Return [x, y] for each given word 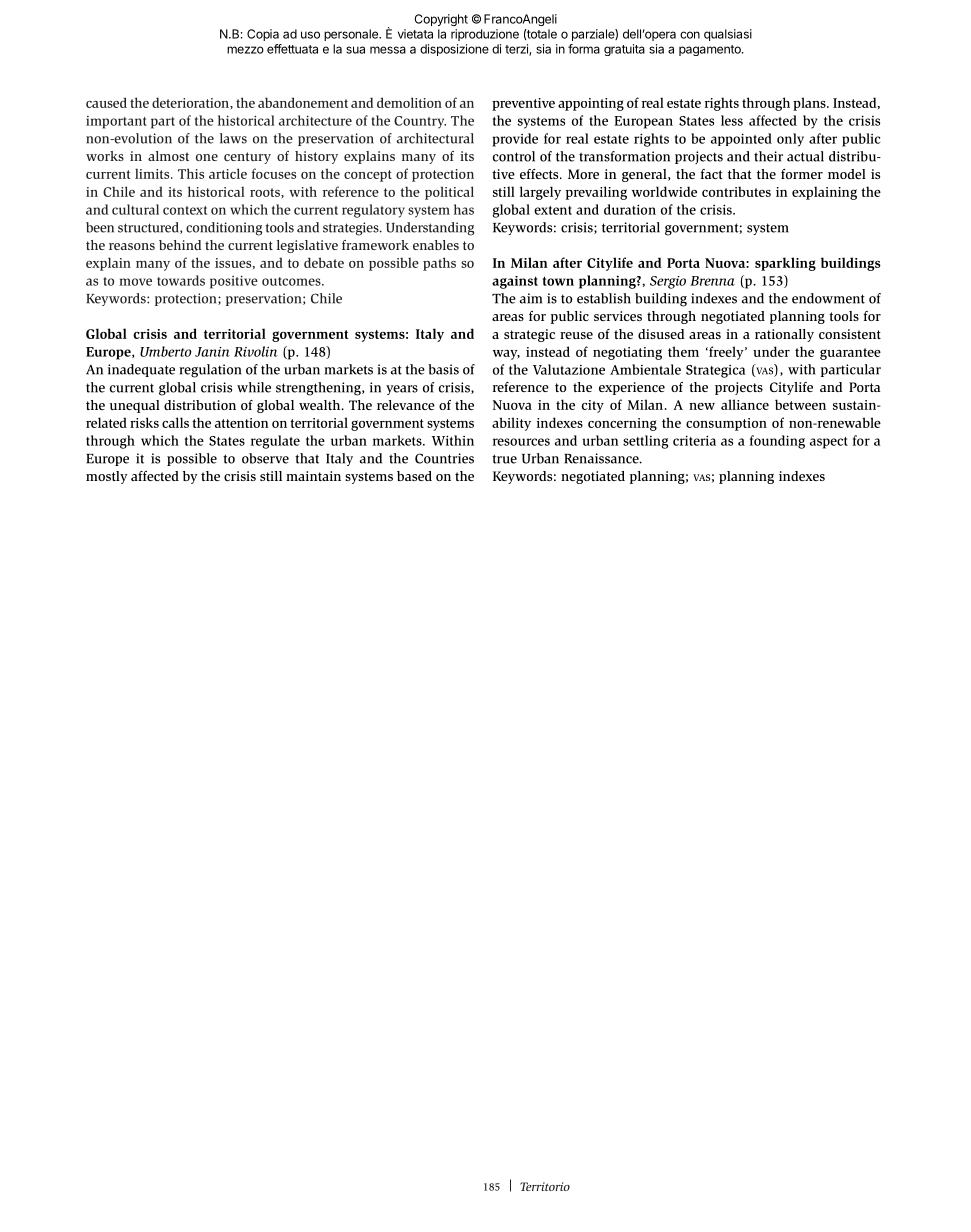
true [504, 459]
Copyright [441, 20]
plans [810, 104]
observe [265, 458]
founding [777, 442]
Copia [263, 35]
